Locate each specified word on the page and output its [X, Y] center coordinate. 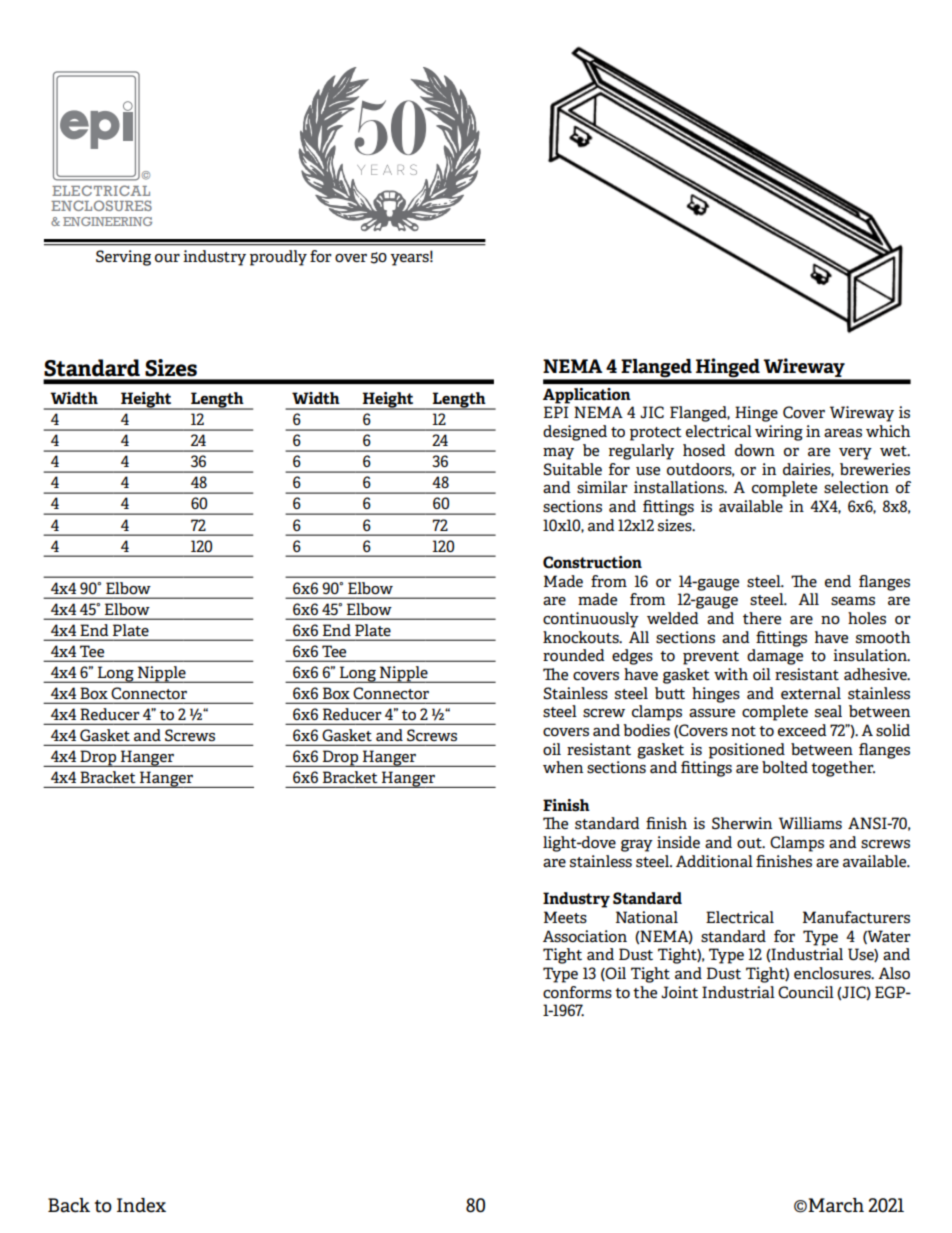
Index [141, 1205]
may [558, 454]
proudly [278, 258]
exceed [802, 730]
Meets [565, 917]
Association [585, 936]
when [563, 767]
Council [806, 992]
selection [856, 487]
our [167, 258]
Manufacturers [856, 917]
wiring [779, 433]
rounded [574, 655]
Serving [123, 258]
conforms [577, 992]
